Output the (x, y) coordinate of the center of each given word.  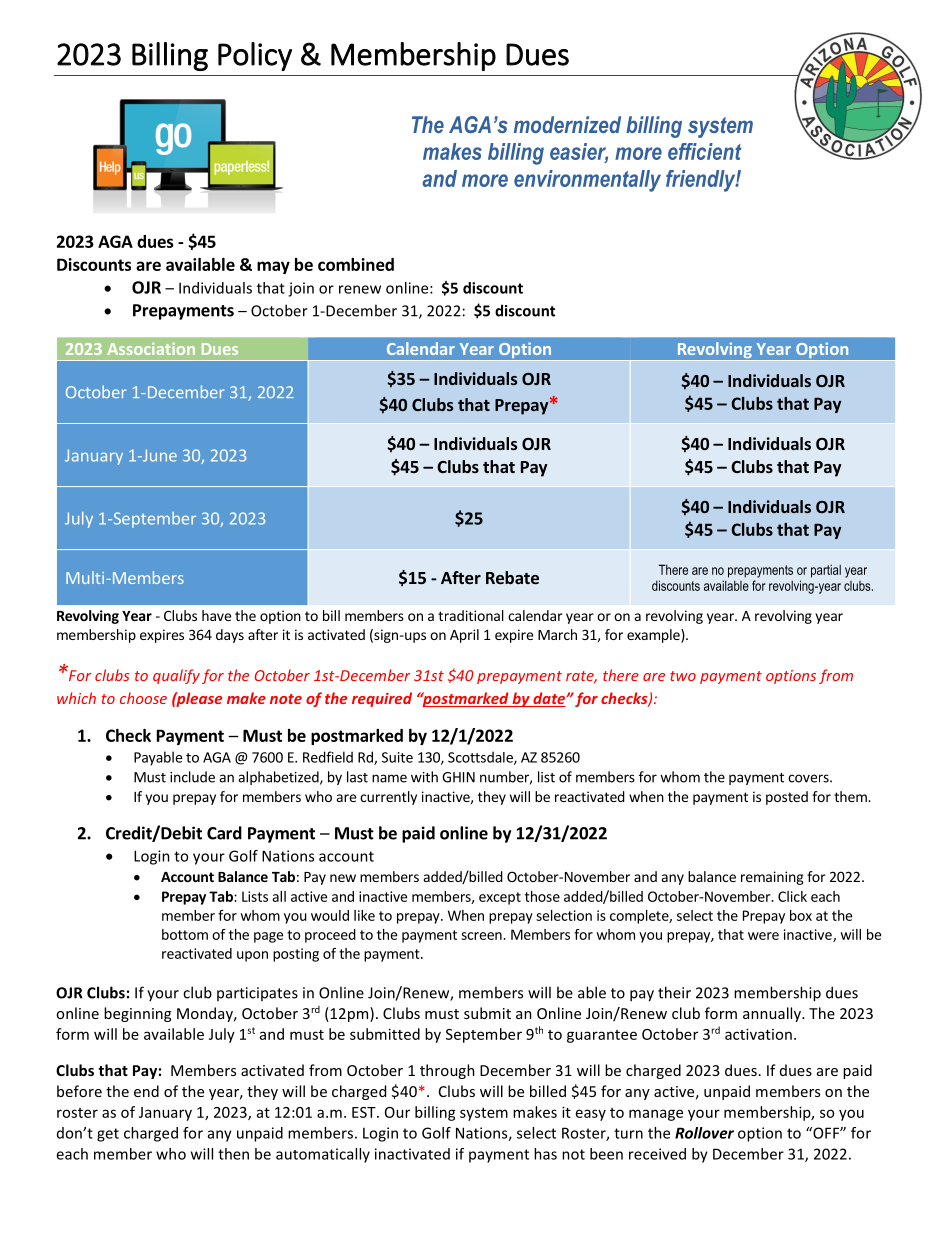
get (108, 1135)
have (216, 615)
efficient (705, 151)
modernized (567, 124)
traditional (471, 615)
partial (826, 571)
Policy (255, 56)
